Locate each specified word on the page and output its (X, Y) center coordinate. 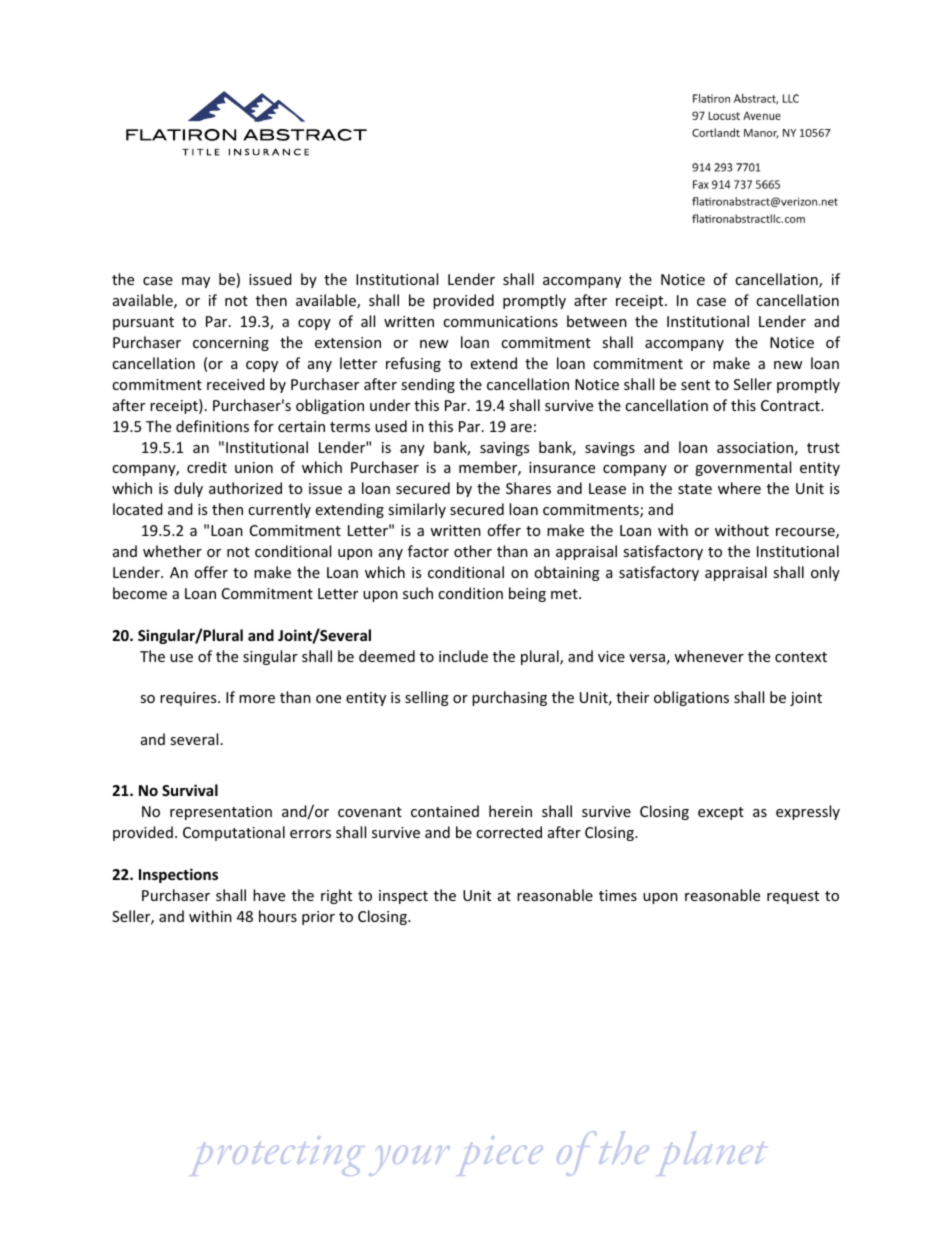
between (597, 321)
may (196, 282)
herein (510, 811)
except (721, 813)
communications (500, 321)
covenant (370, 812)
